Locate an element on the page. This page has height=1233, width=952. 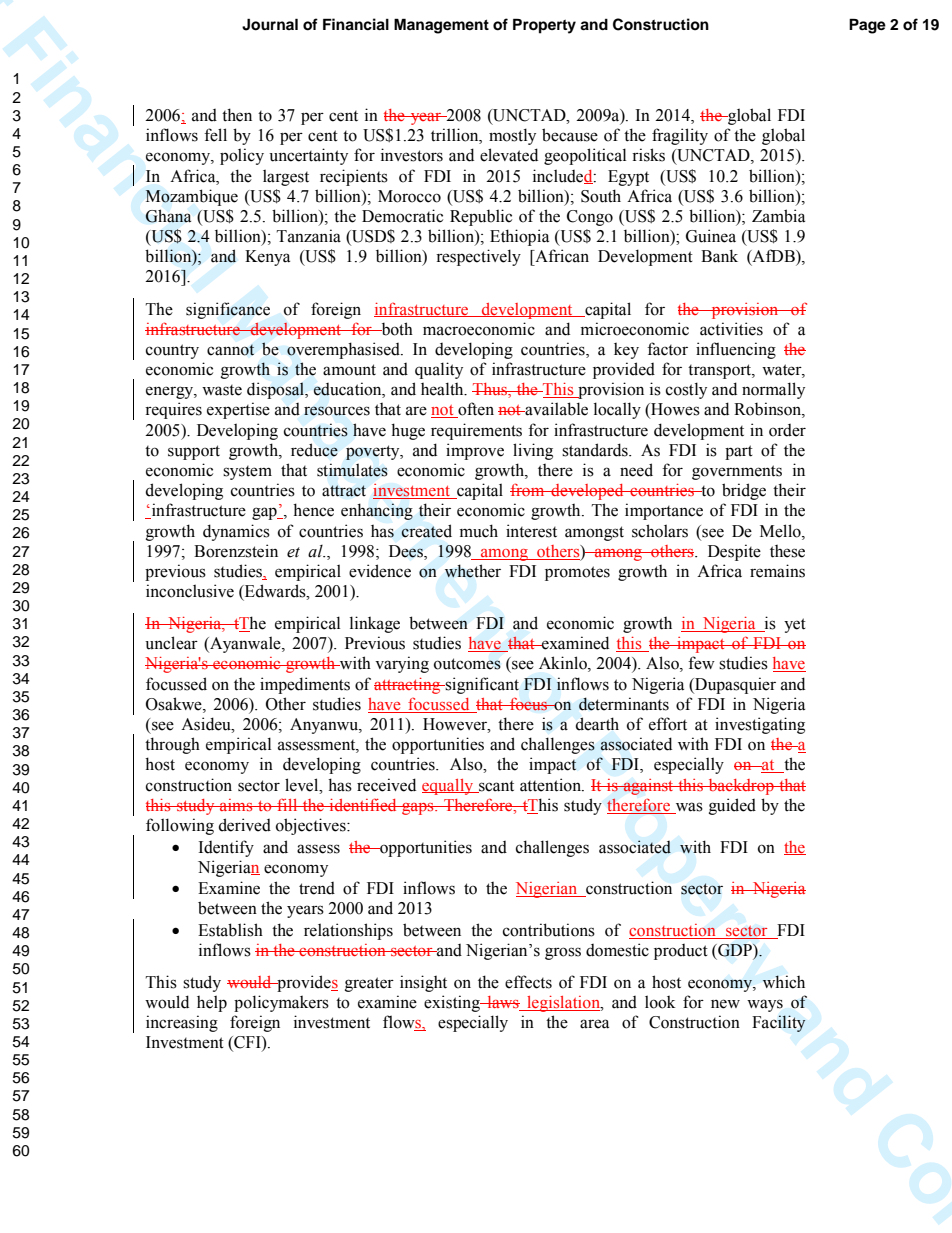
Page is located at coordinates (867, 26).
